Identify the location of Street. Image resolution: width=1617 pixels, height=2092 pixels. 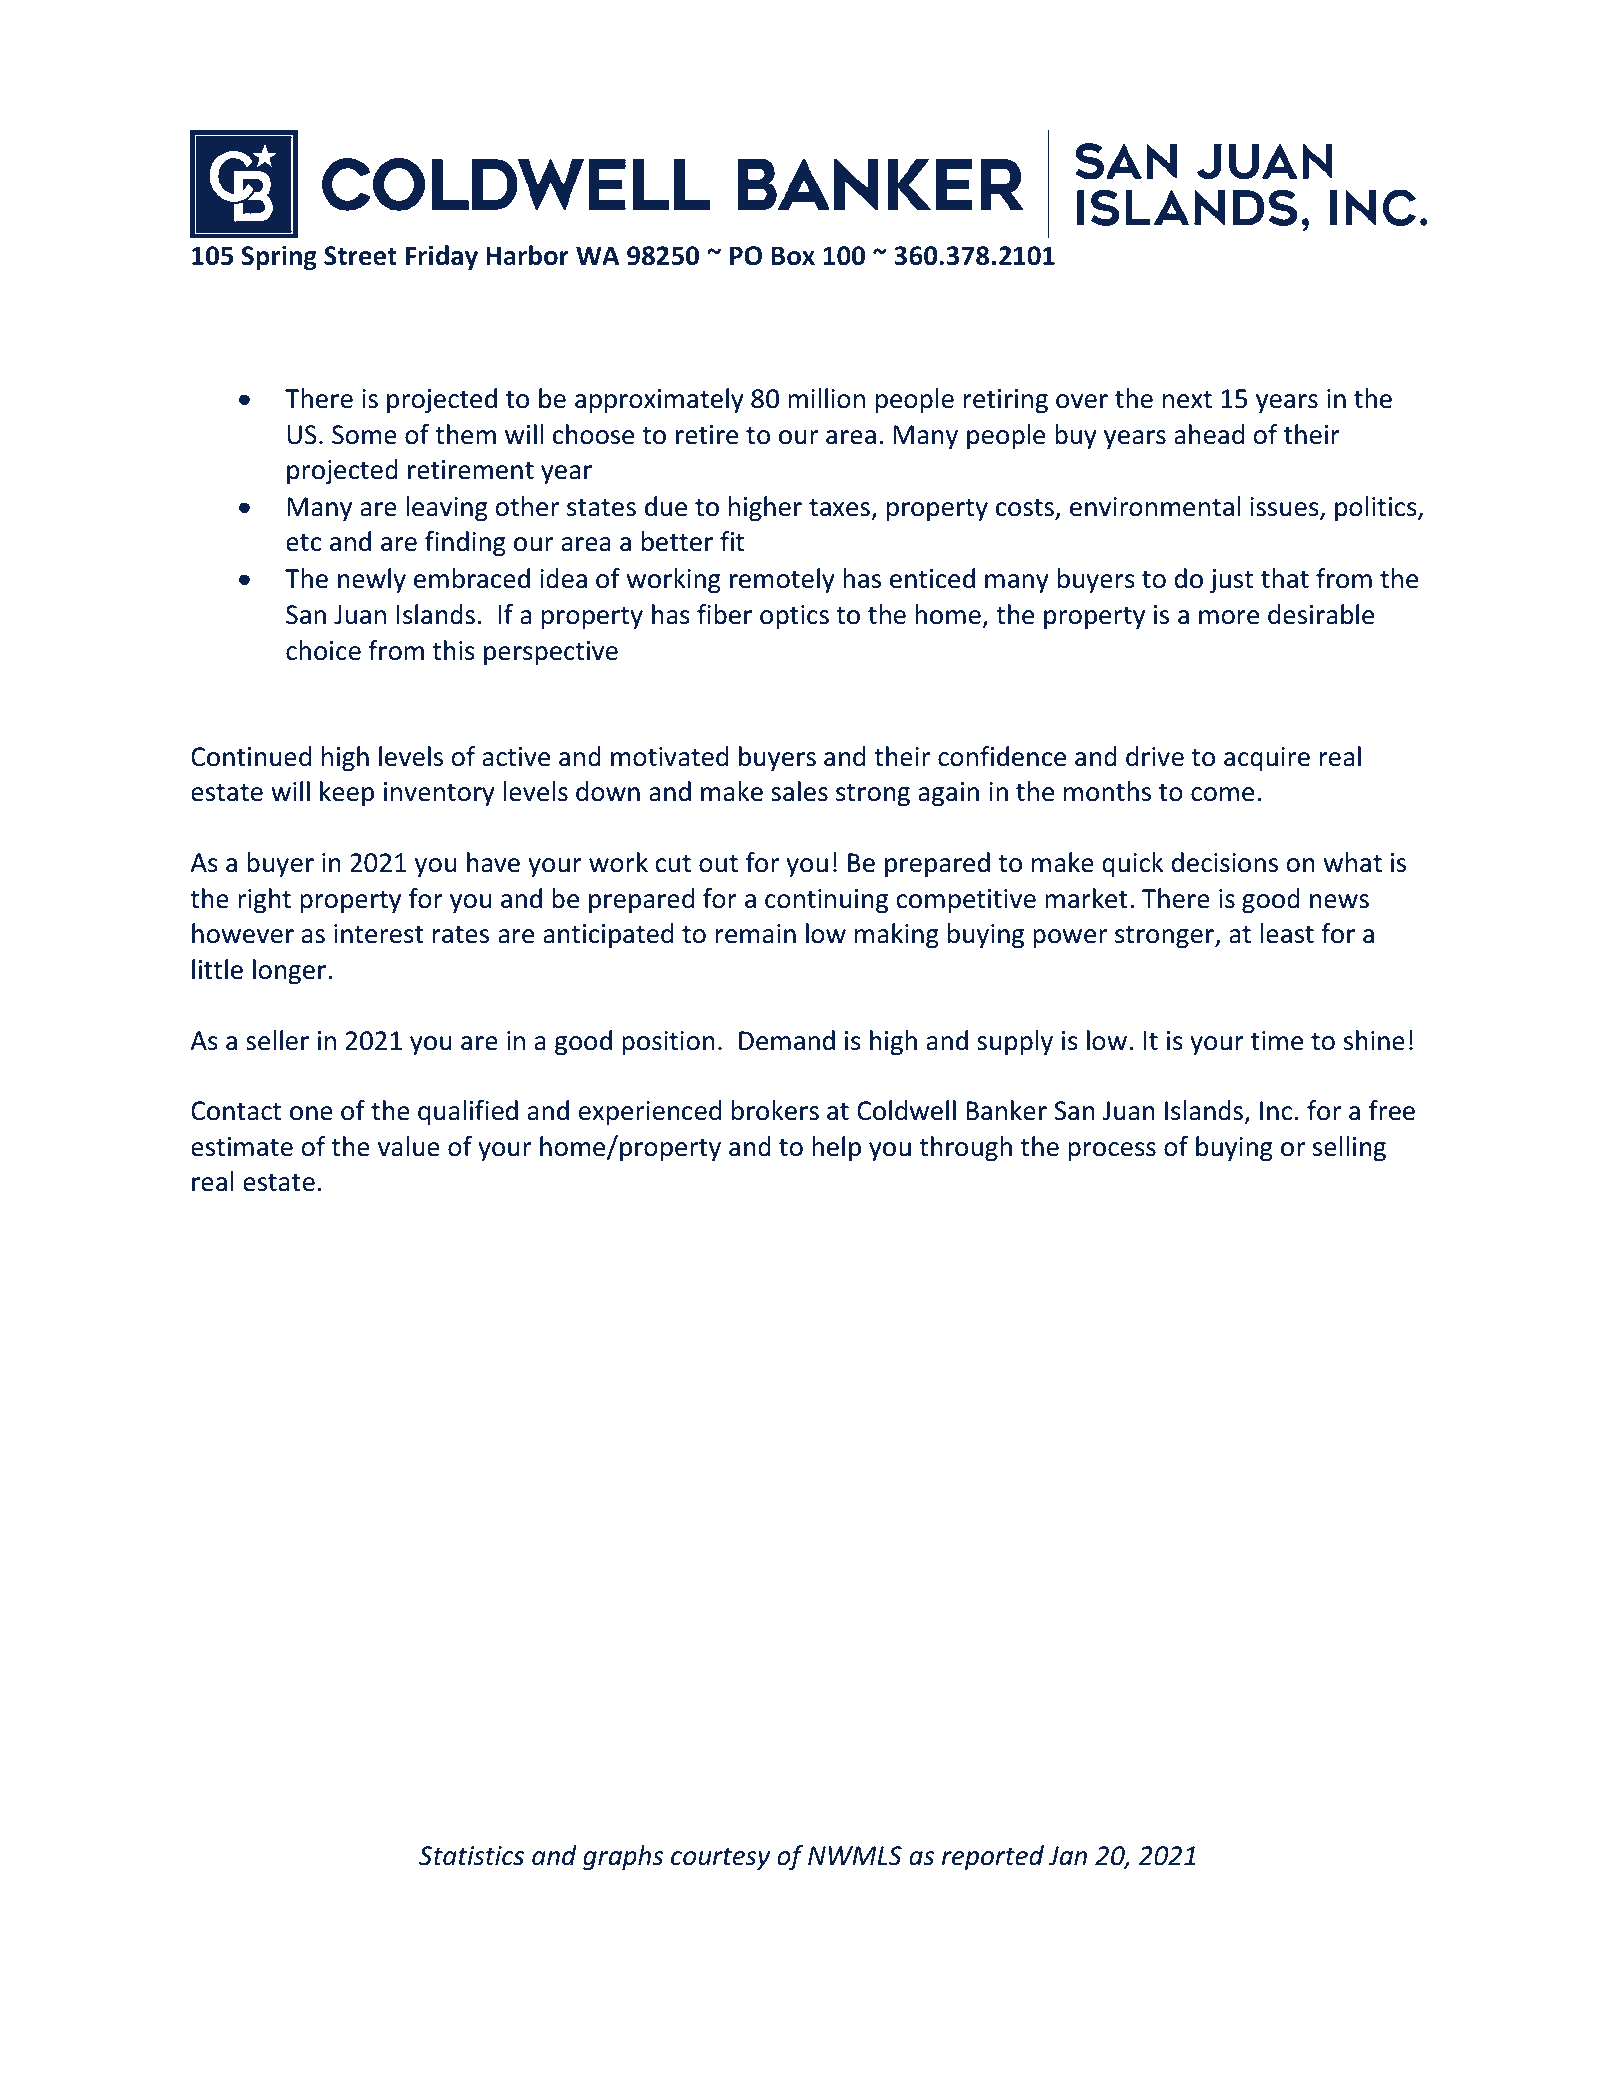
(360, 256).
